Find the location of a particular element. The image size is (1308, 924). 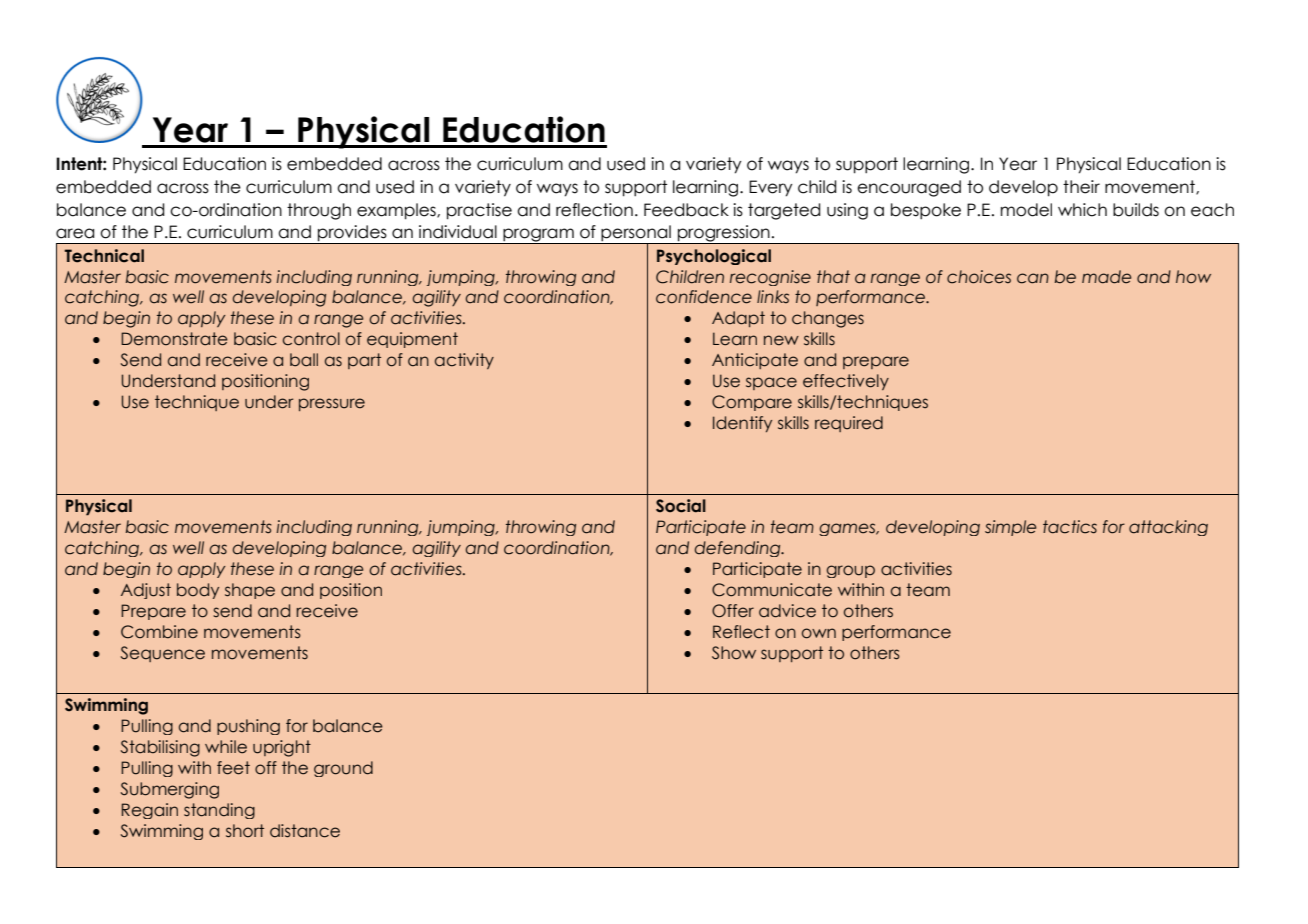

Compare is located at coordinates (752, 403).
